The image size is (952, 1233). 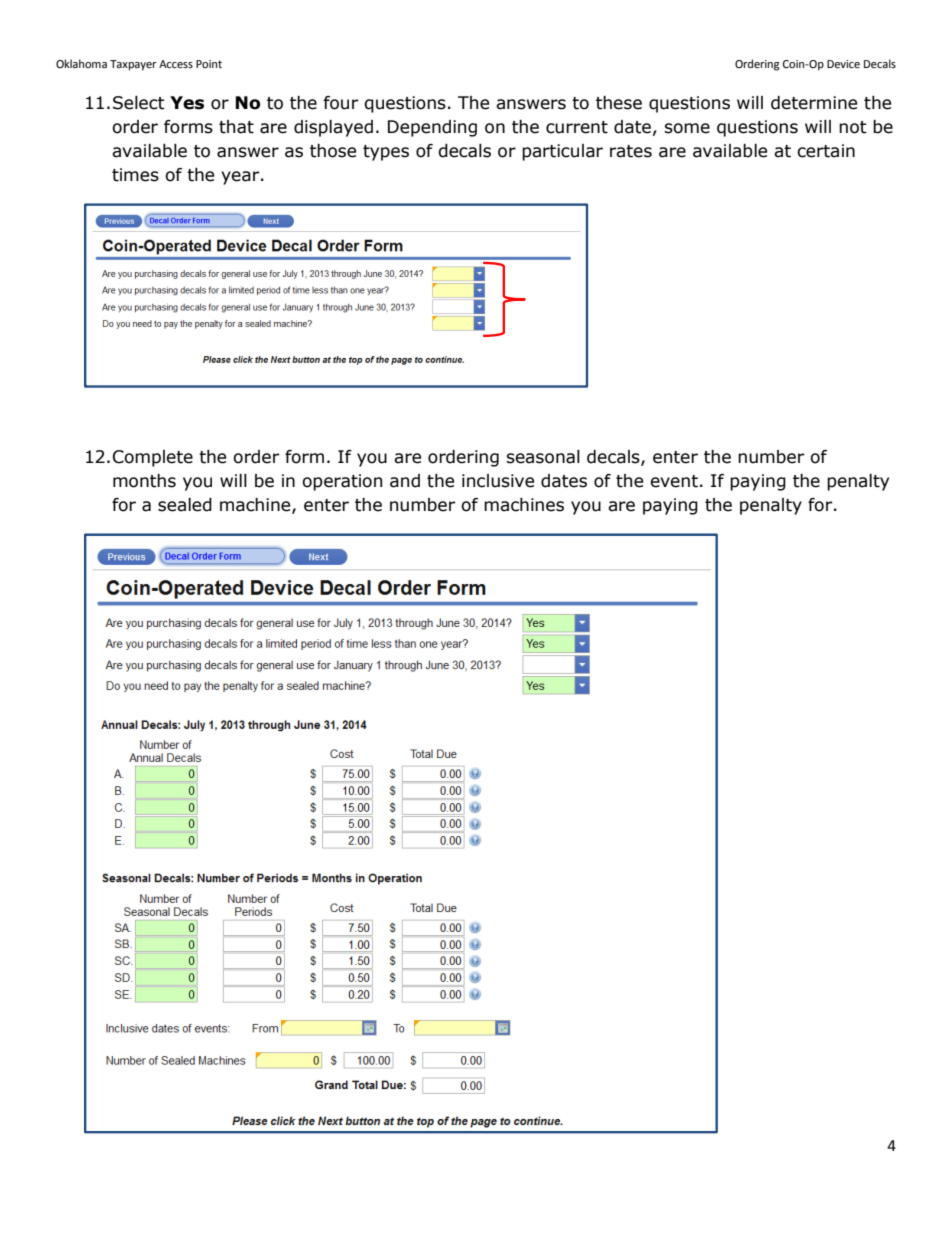 I want to click on seasonal, so click(x=543, y=457).
